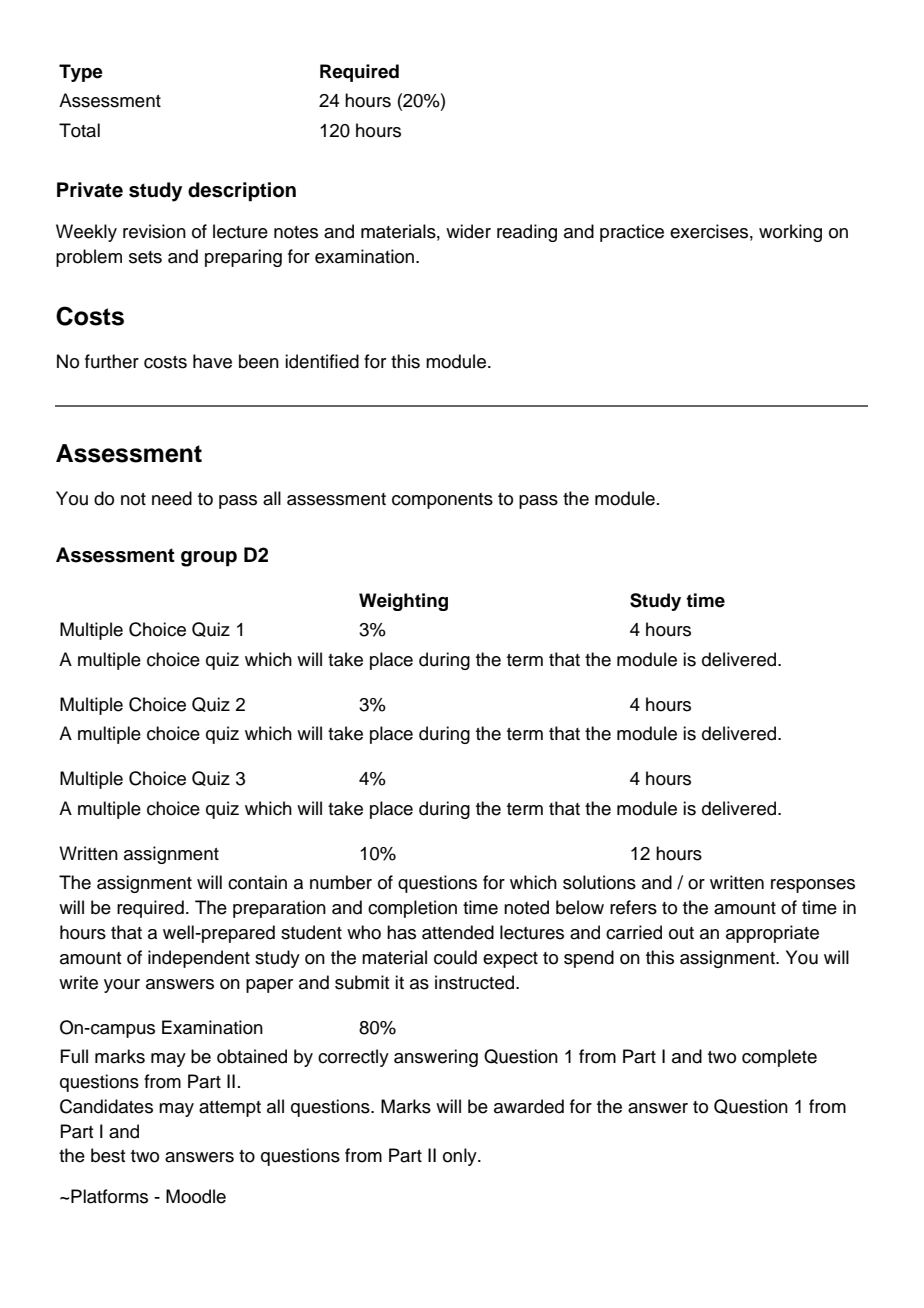  I want to click on need, so click(172, 498).
